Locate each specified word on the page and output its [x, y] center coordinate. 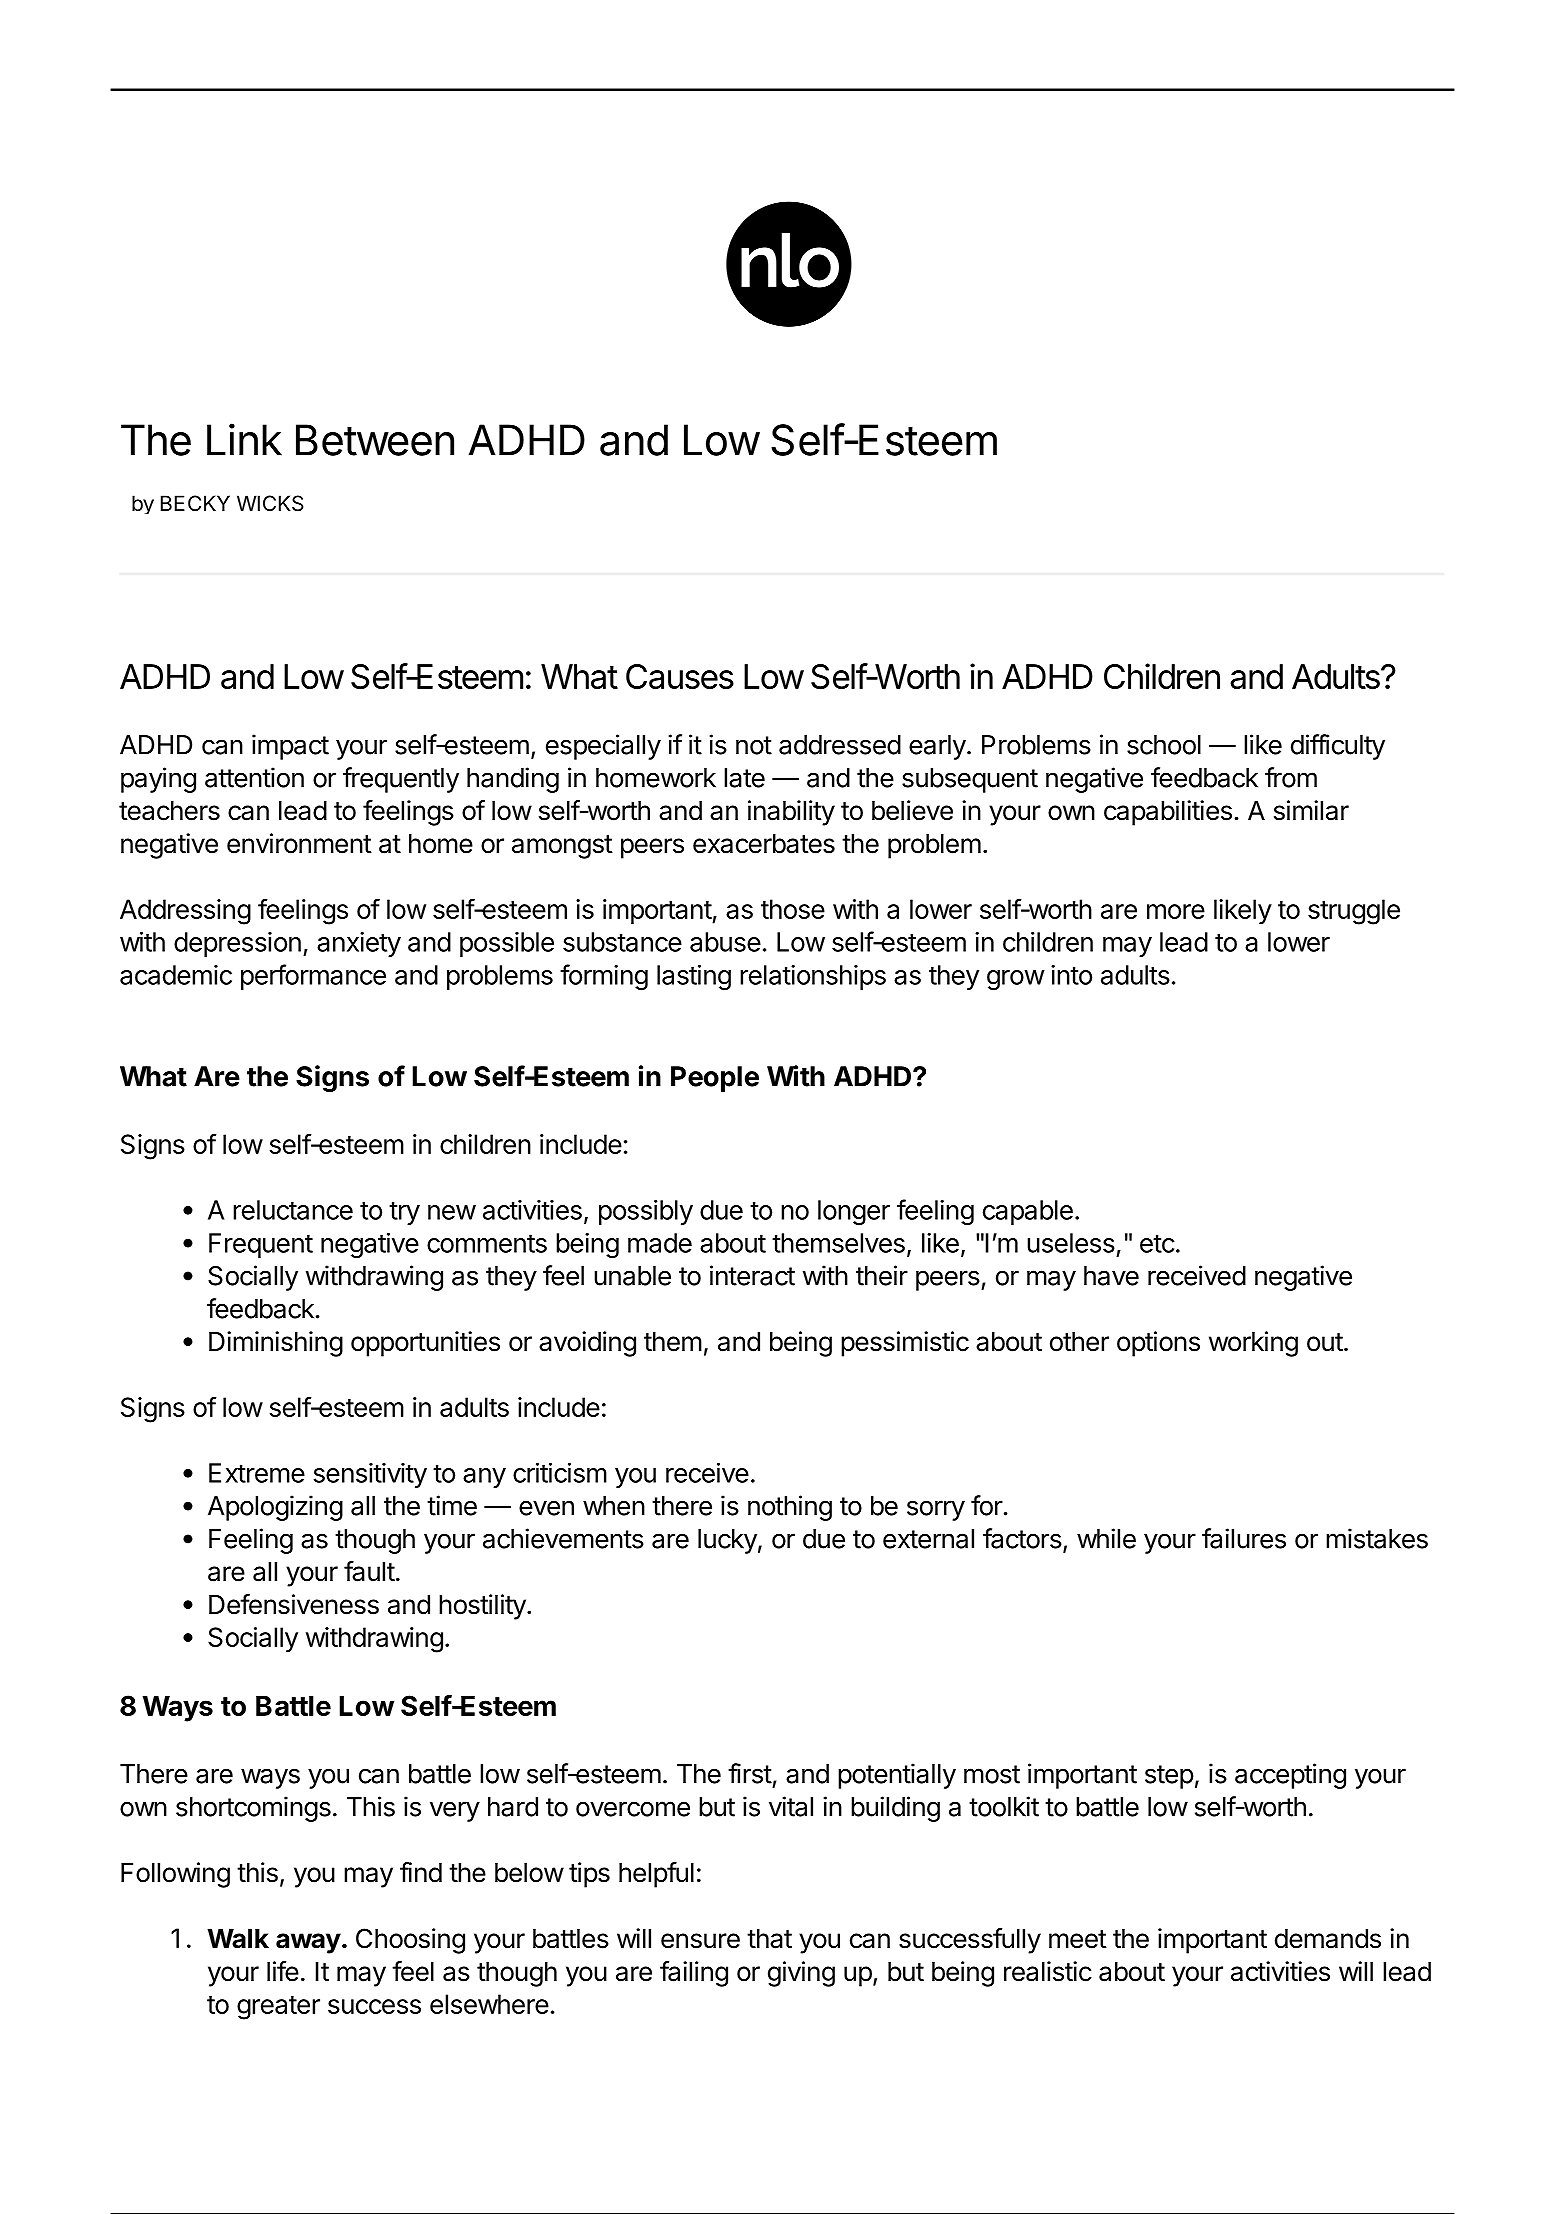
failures [1244, 1538]
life [283, 1971]
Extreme [257, 1473]
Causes [680, 676]
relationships [813, 977]
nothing [790, 1508]
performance [313, 977]
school [1164, 745]
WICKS [270, 503]
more [1176, 911]
